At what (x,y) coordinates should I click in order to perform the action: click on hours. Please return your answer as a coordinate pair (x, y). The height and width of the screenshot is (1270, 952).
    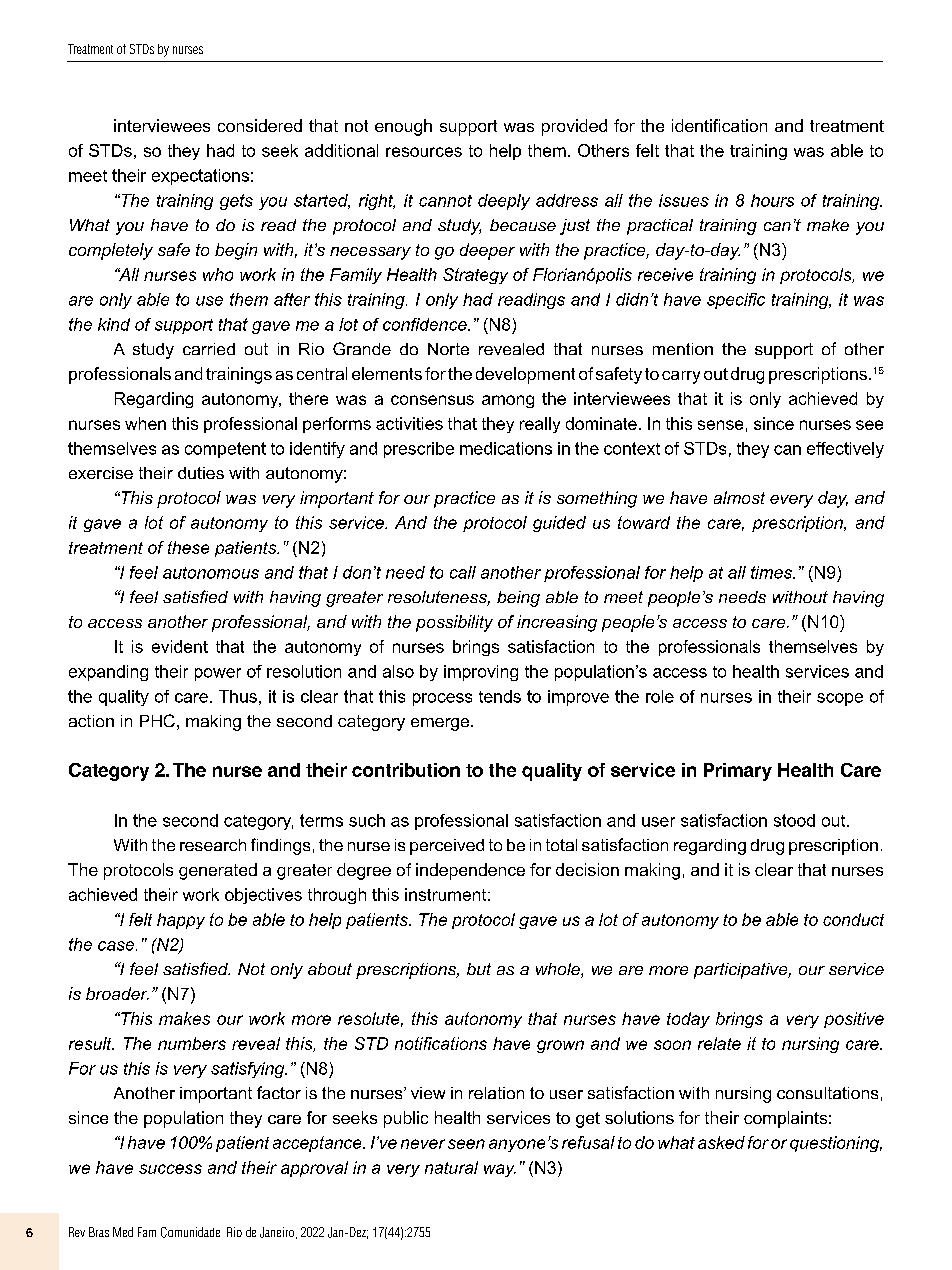
    Looking at the image, I should click on (772, 200).
